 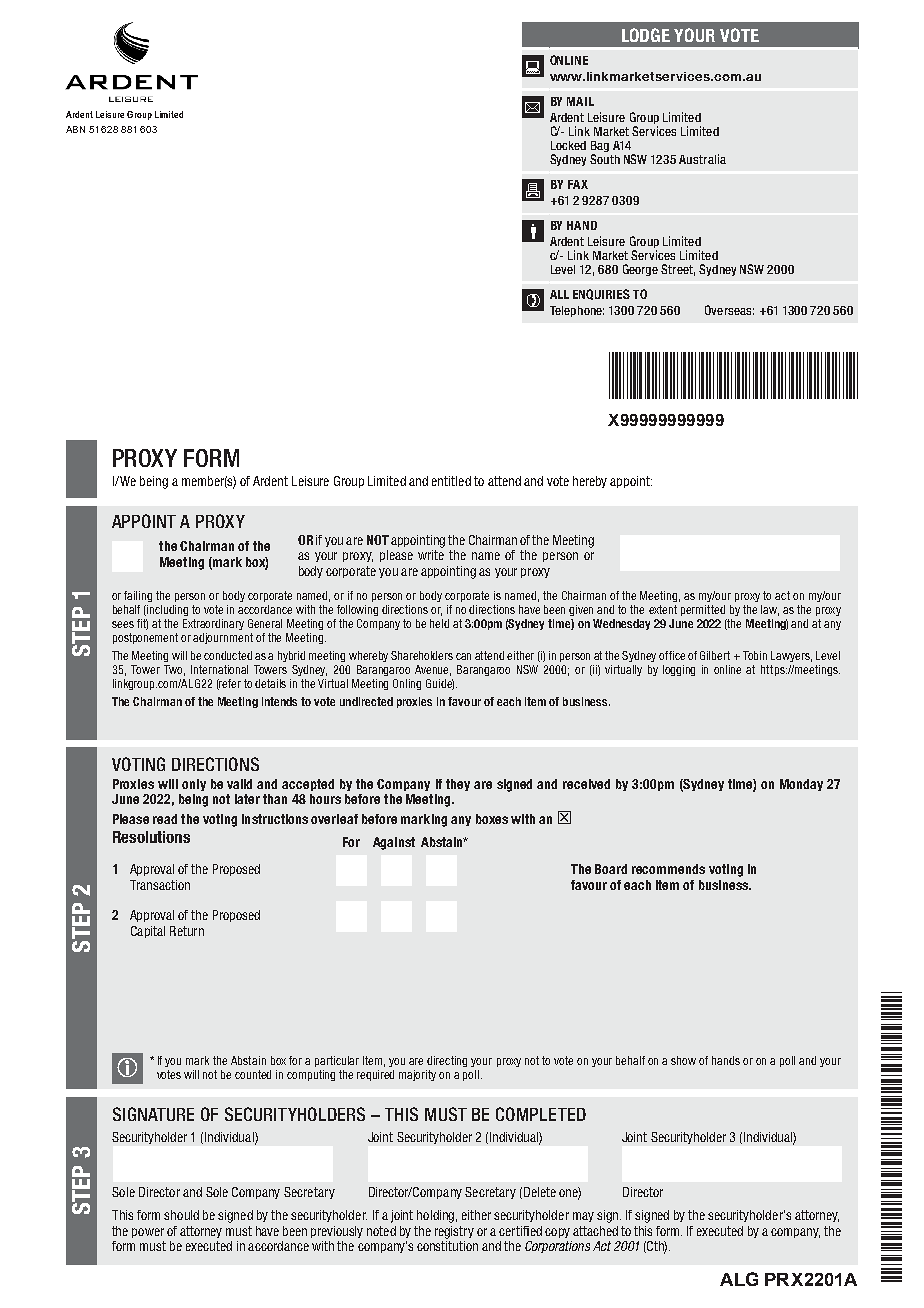 What do you see at coordinates (75, 129) in the document?
I see `ABN` at bounding box center [75, 129].
